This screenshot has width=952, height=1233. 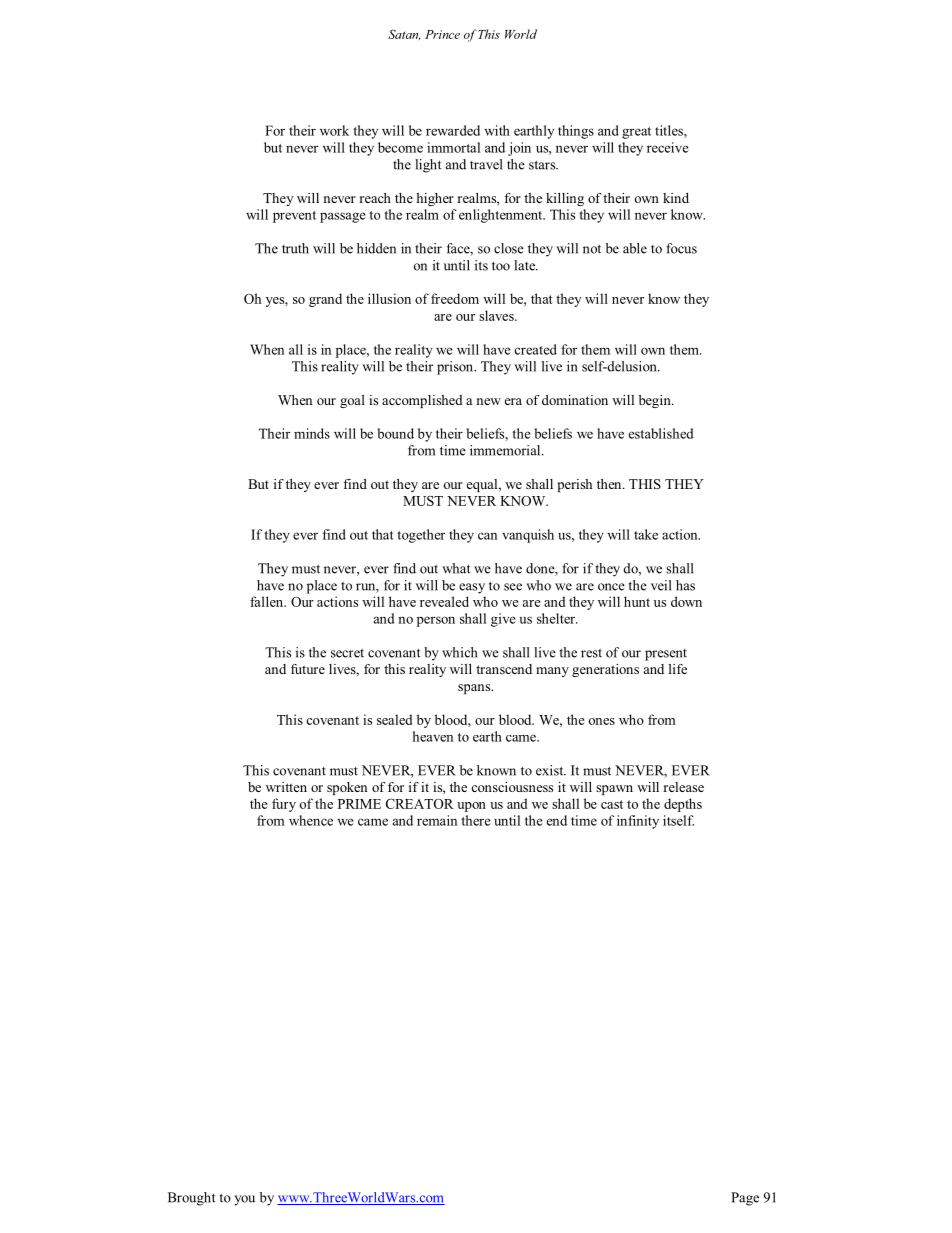 What do you see at coordinates (334, 130) in the screenshot?
I see `work` at bounding box center [334, 130].
